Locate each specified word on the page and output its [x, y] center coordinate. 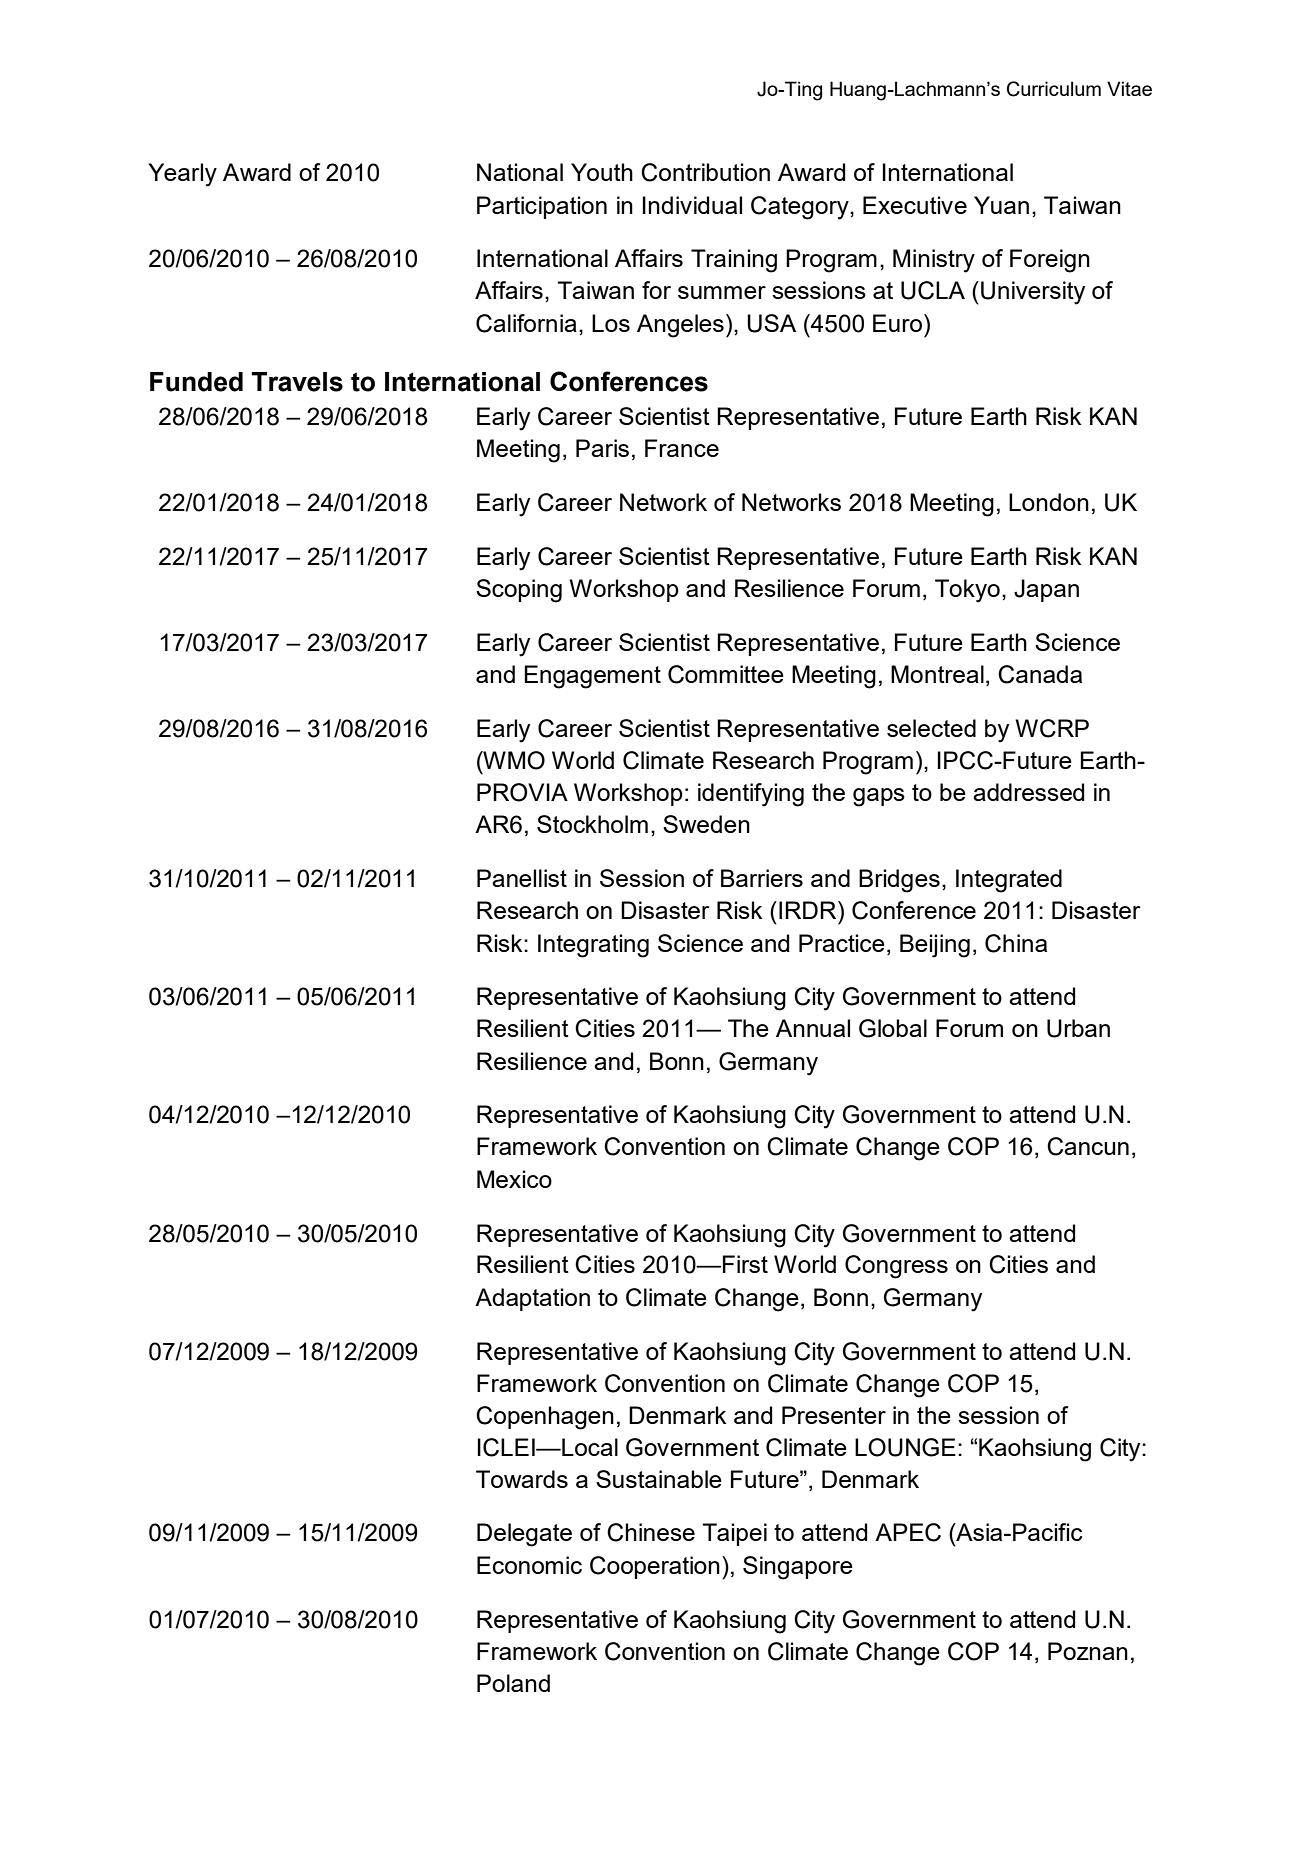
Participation [542, 207]
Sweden [706, 824]
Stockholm [592, 824]
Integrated [1009, 881]
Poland [513, 1683]
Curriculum [1054, 89]
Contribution [705, 172]
